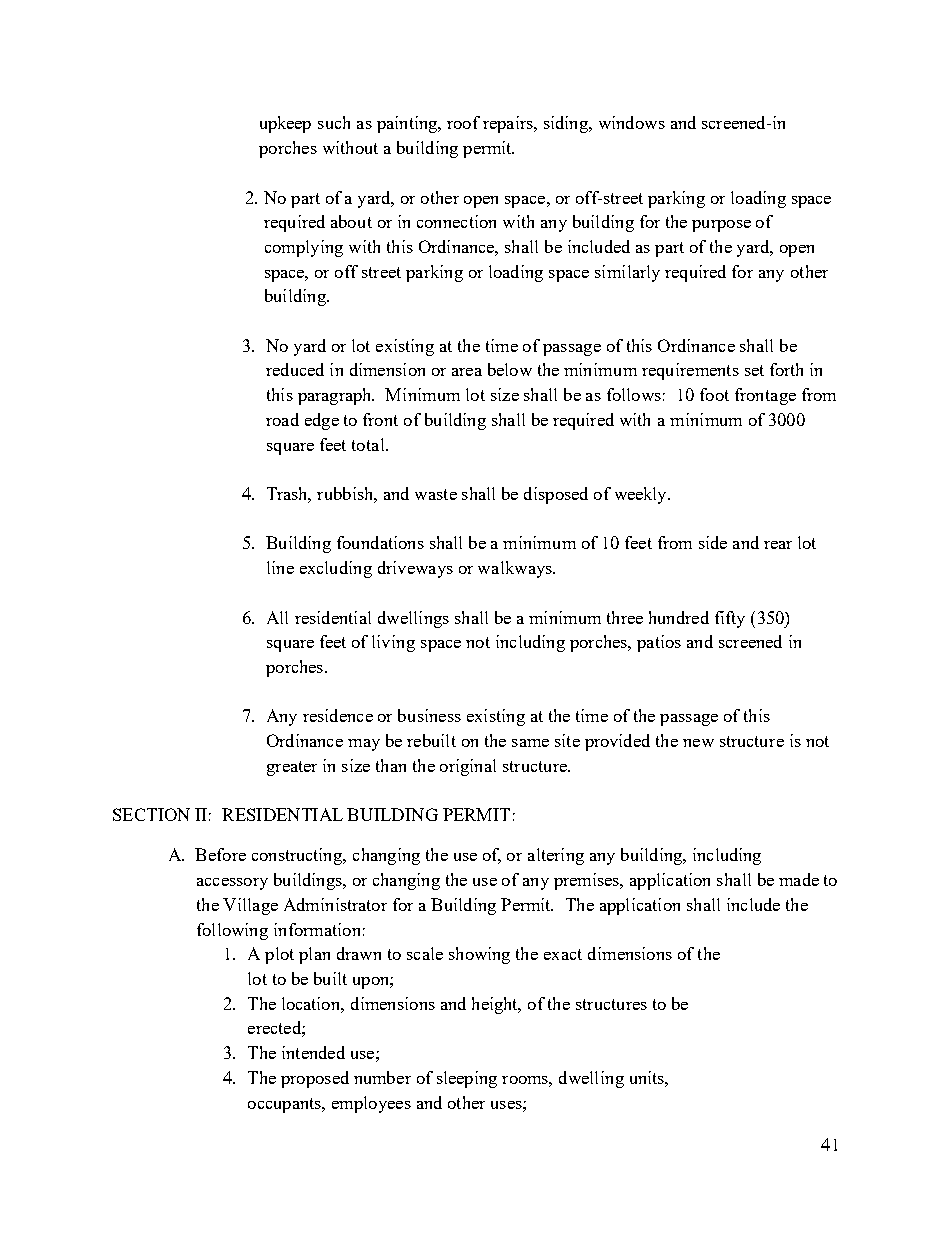  I want to click on new, so click(698, 743).
